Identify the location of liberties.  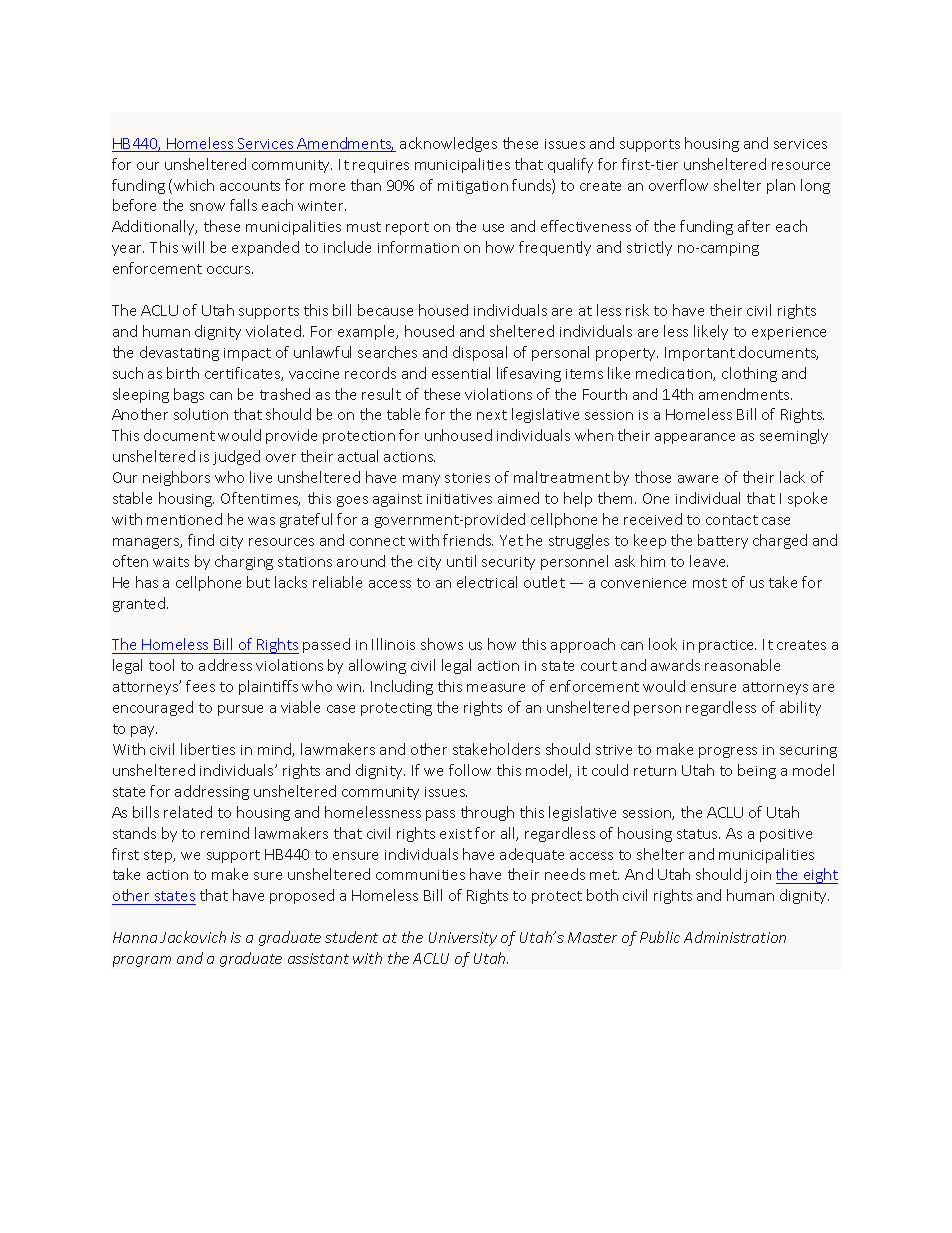
(208, 749).
